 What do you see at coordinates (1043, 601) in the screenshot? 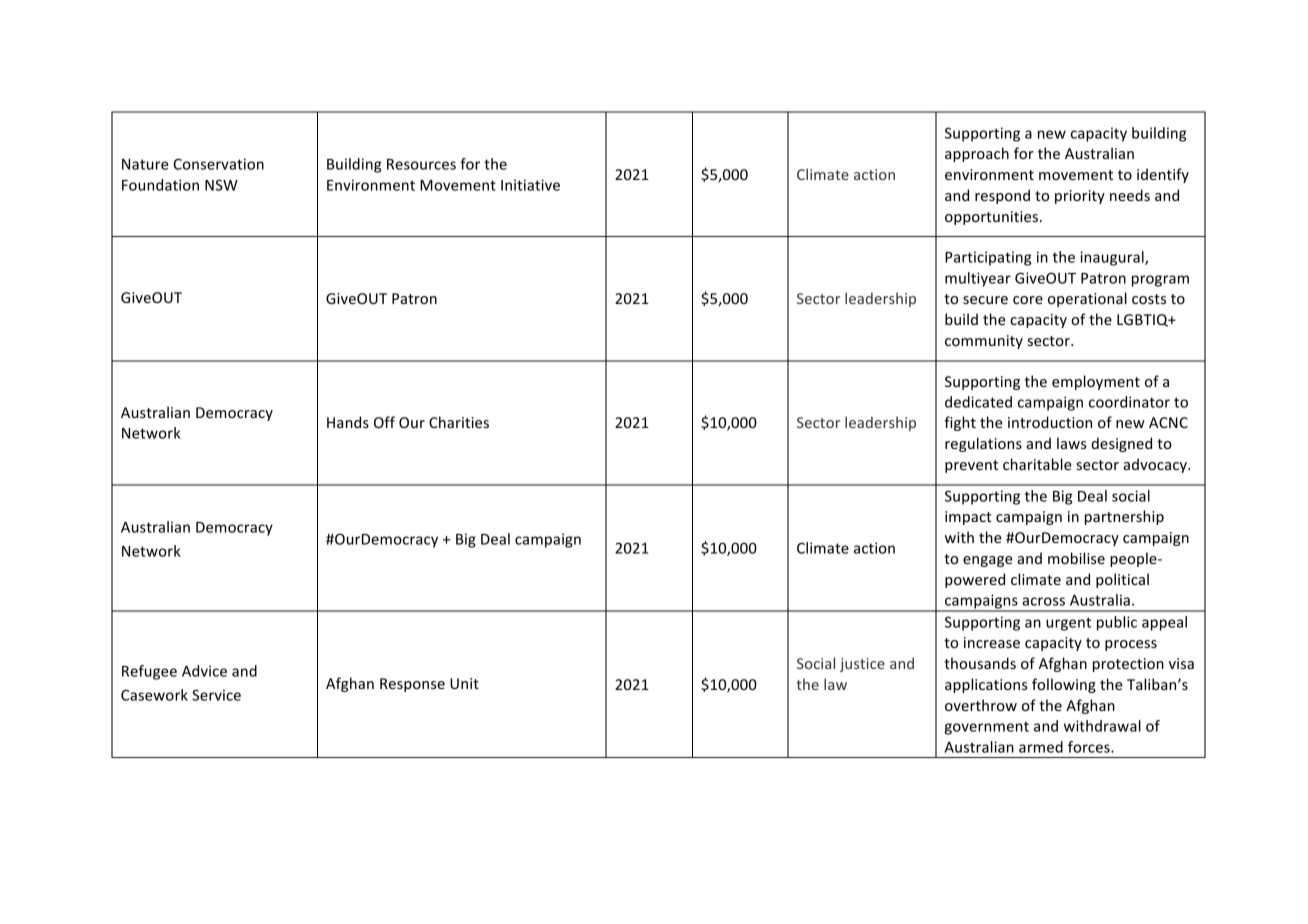
I see `across` at bounding box center [1043, 601].
